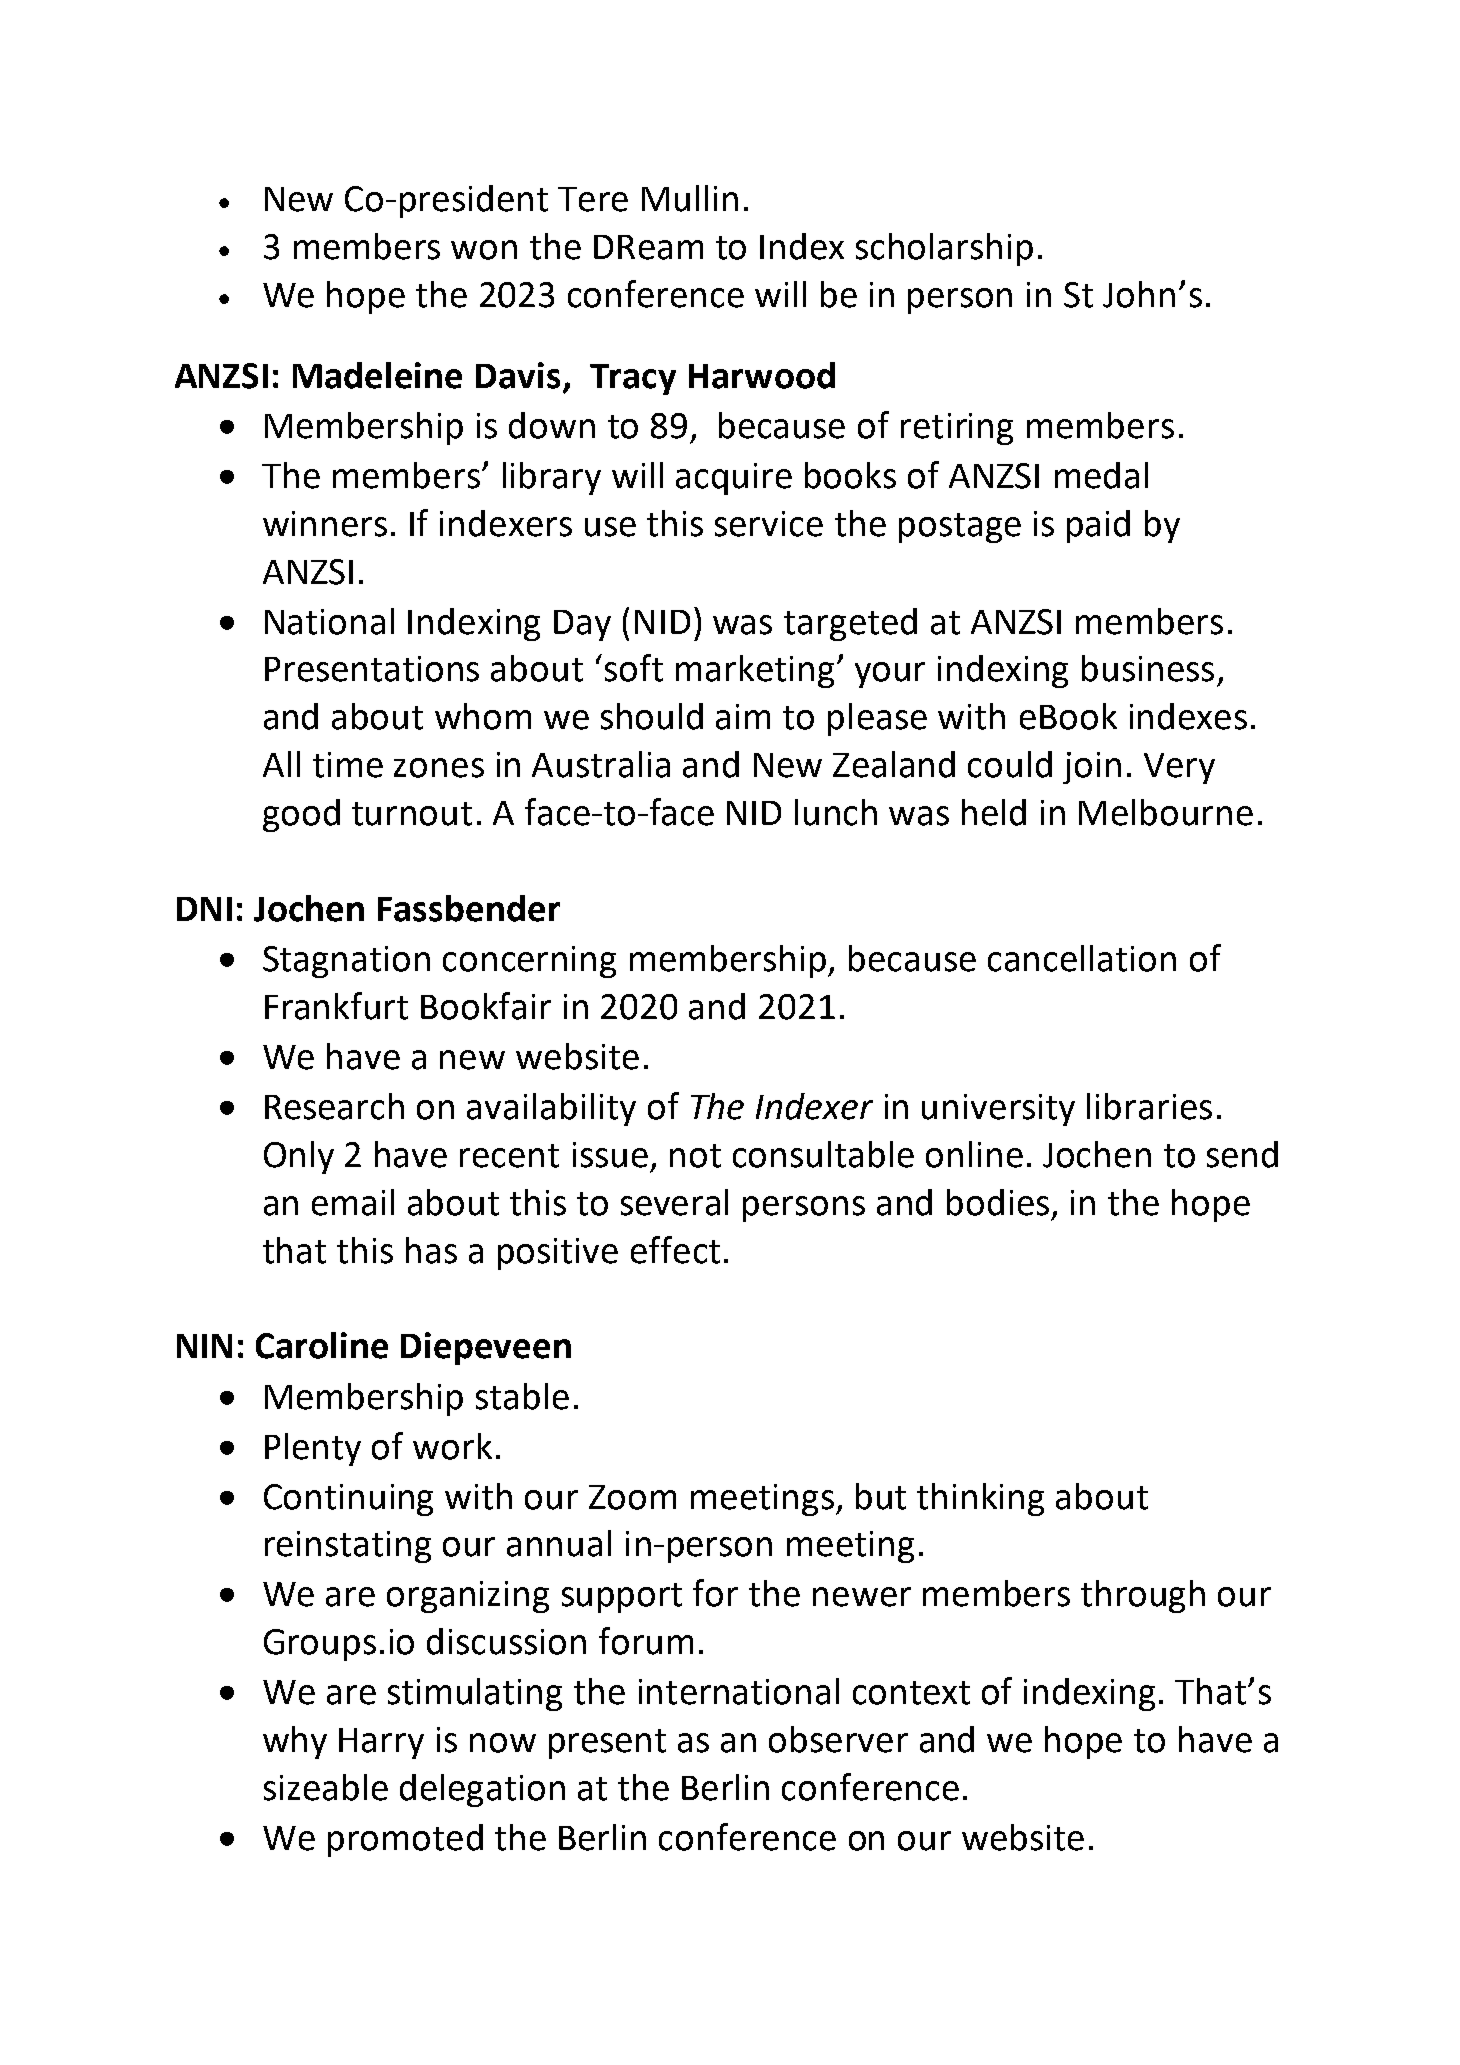  Describe the element at coordinates (1148, 668) in the document. I see `business` at that location.
